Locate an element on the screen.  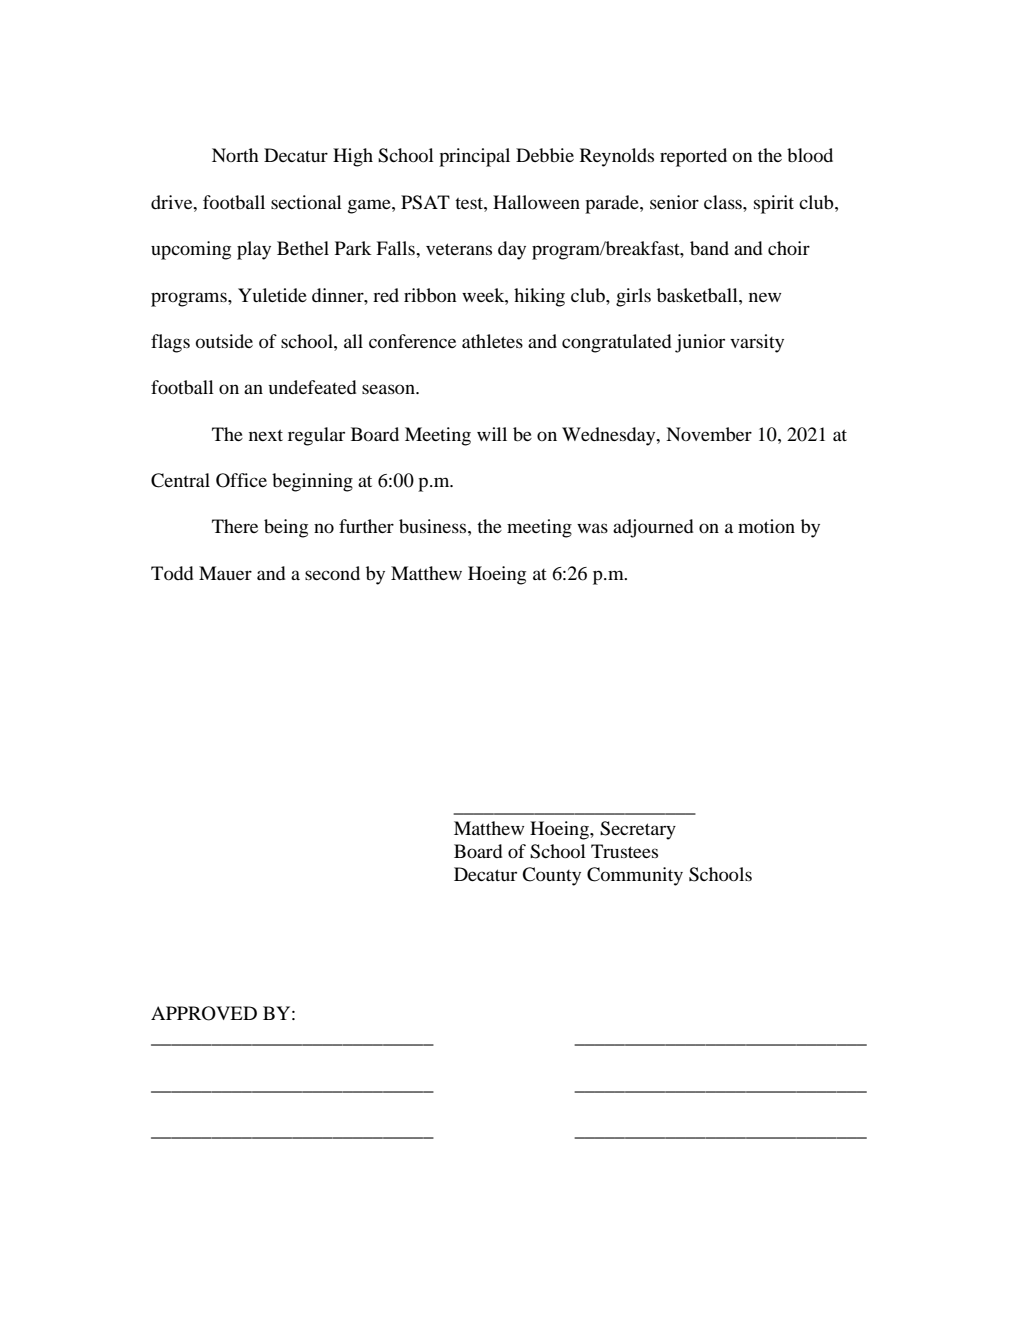
class is located at coordinates (724, 202).
